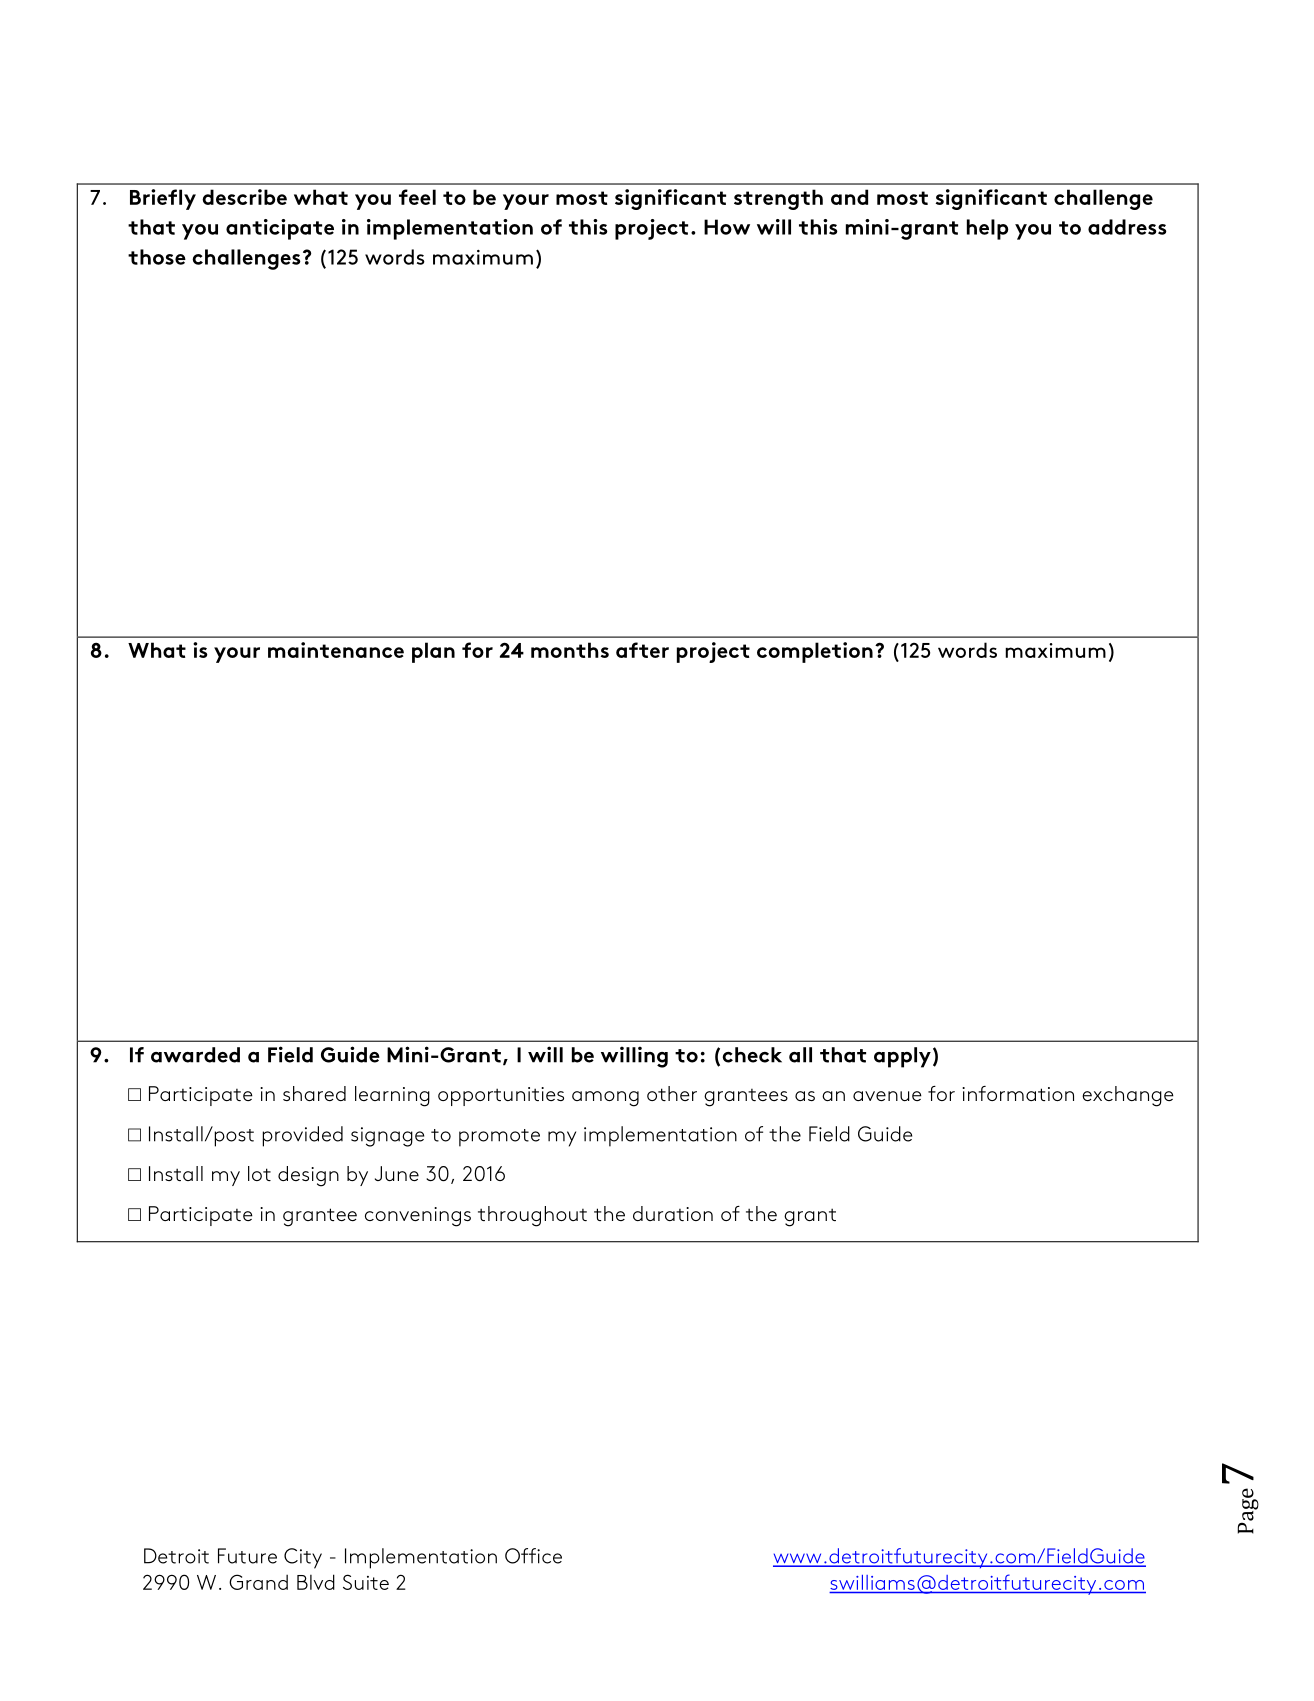 The image size is (1314, 1701). I want to click on help, so click(988, 229).
